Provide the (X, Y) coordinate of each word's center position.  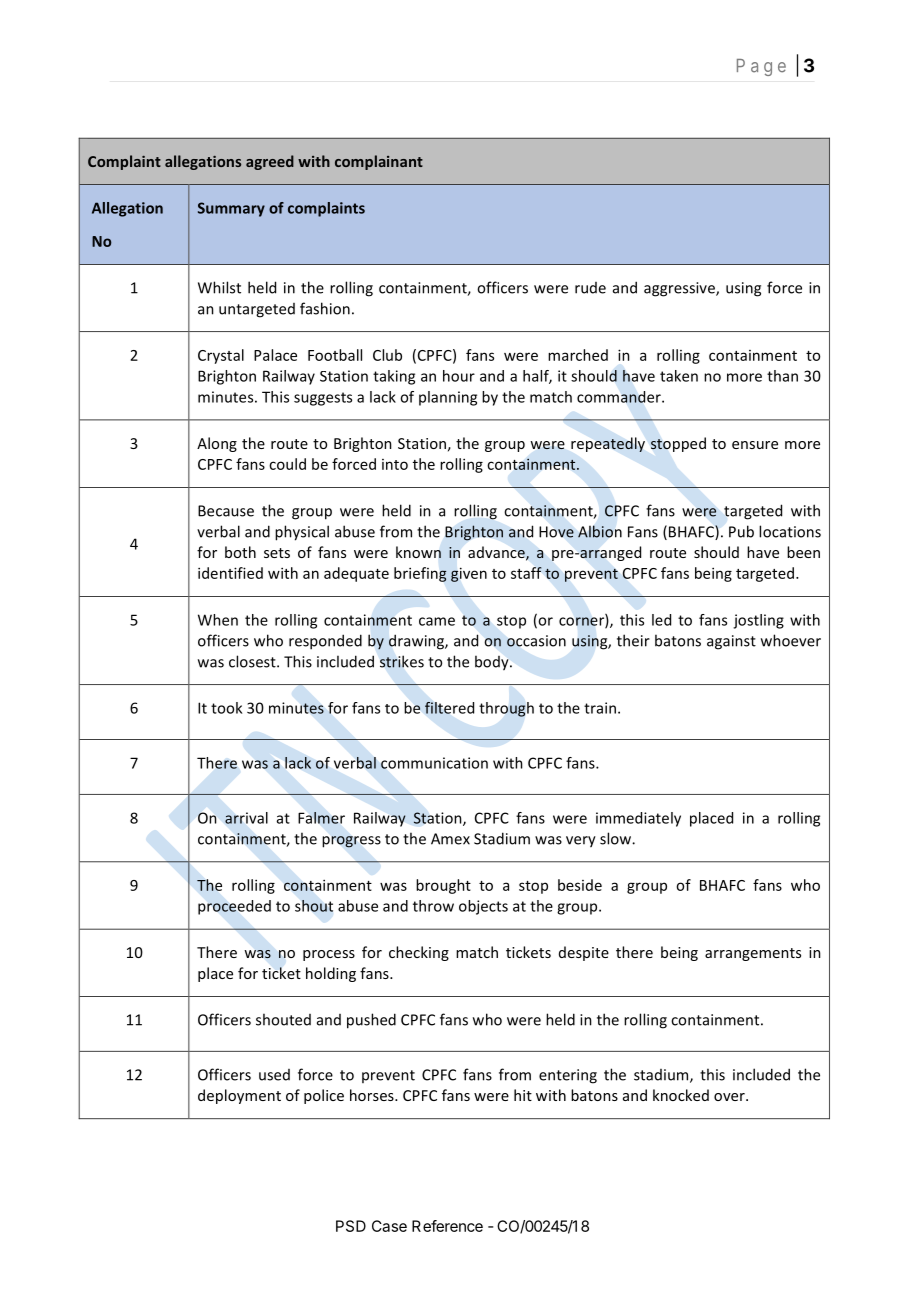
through (506, 709)
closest (253, 661)
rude (590, 288)
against (731, 642)
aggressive (680, 289)
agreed (270, 162)
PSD (351, 1226)
